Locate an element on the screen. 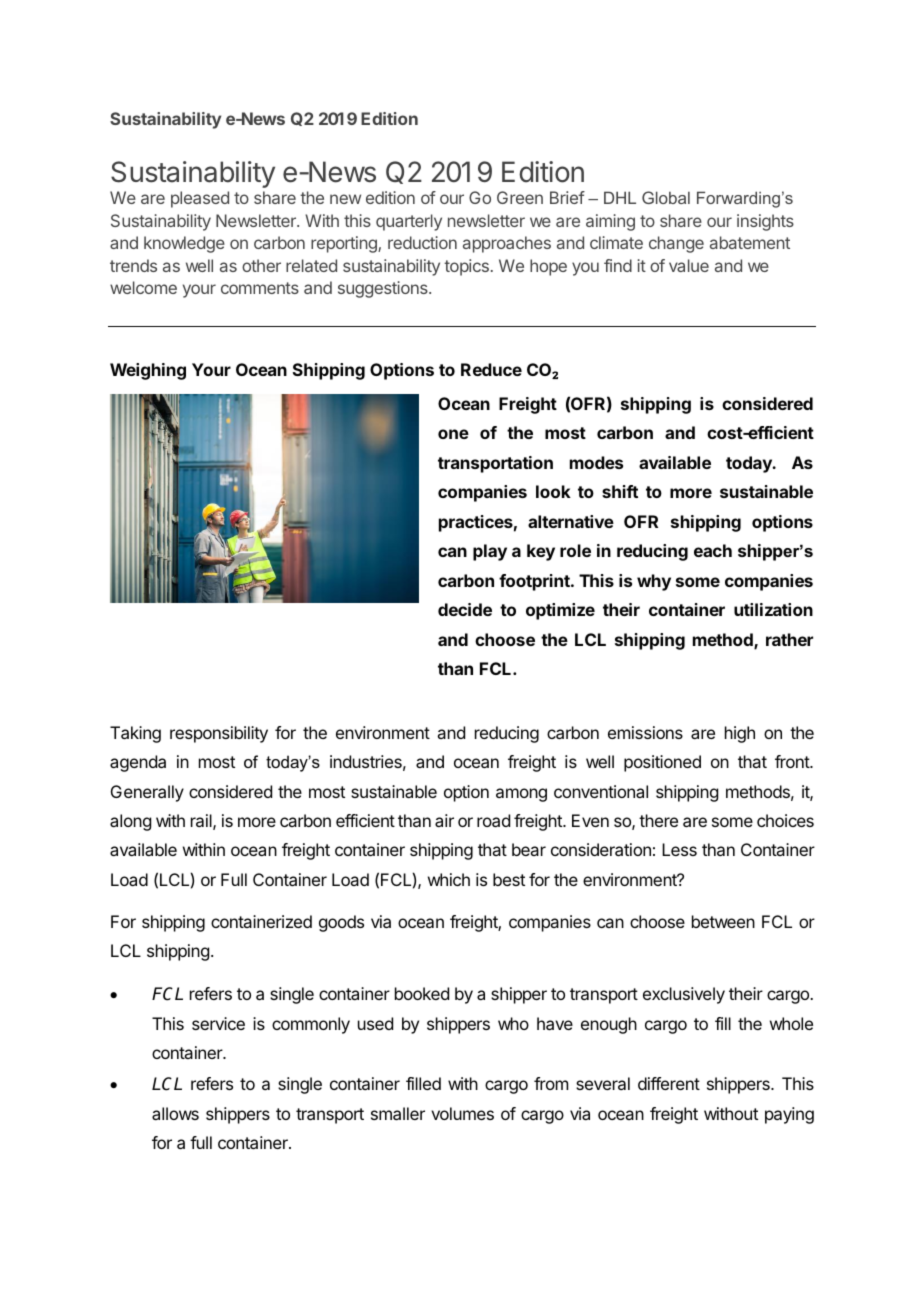  air is located at coordinates (444, 820).
